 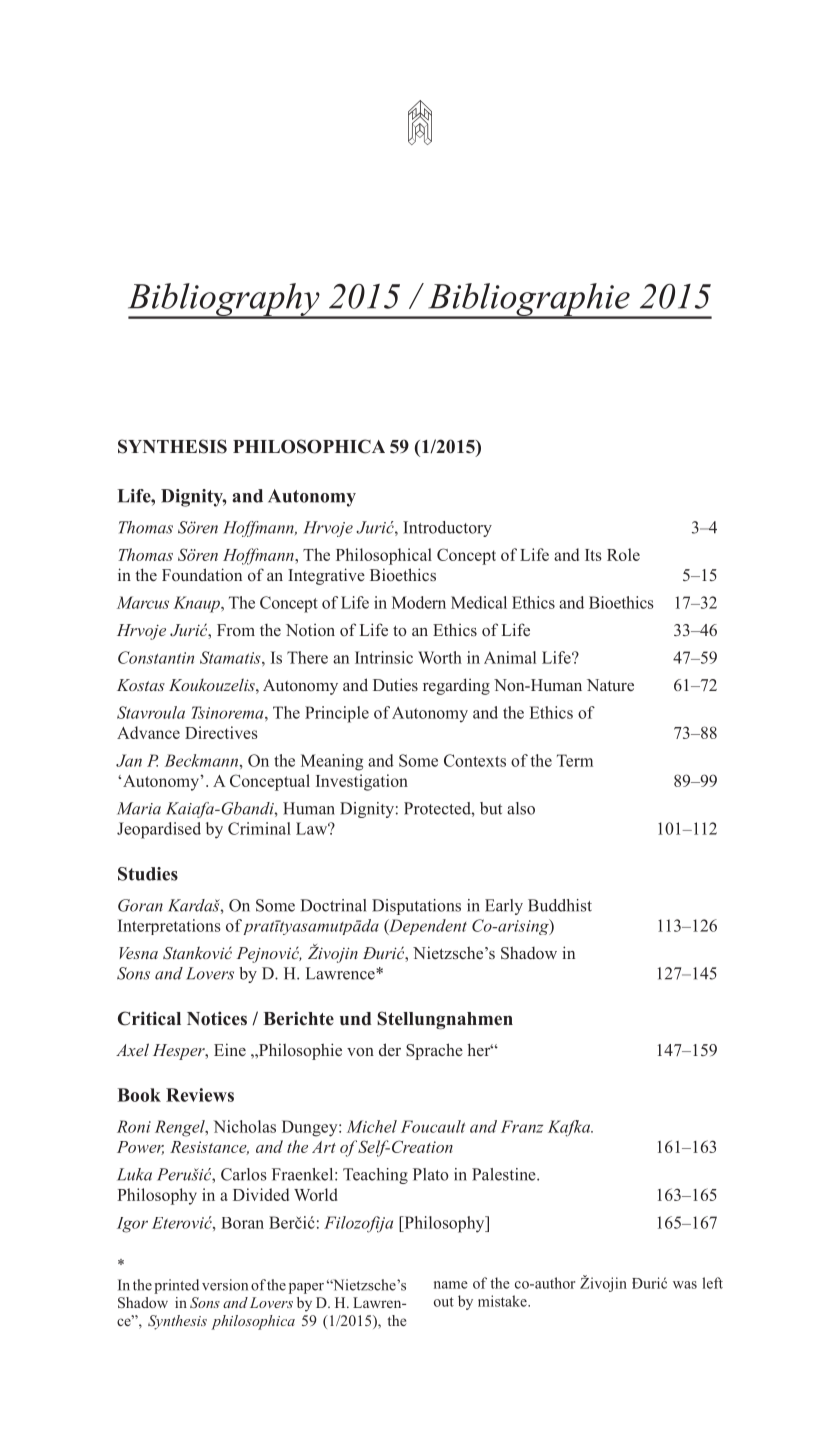 What do you see at coordinates (419, 602) in the document?
I see `Modern` at bounding box center [419, 602].
